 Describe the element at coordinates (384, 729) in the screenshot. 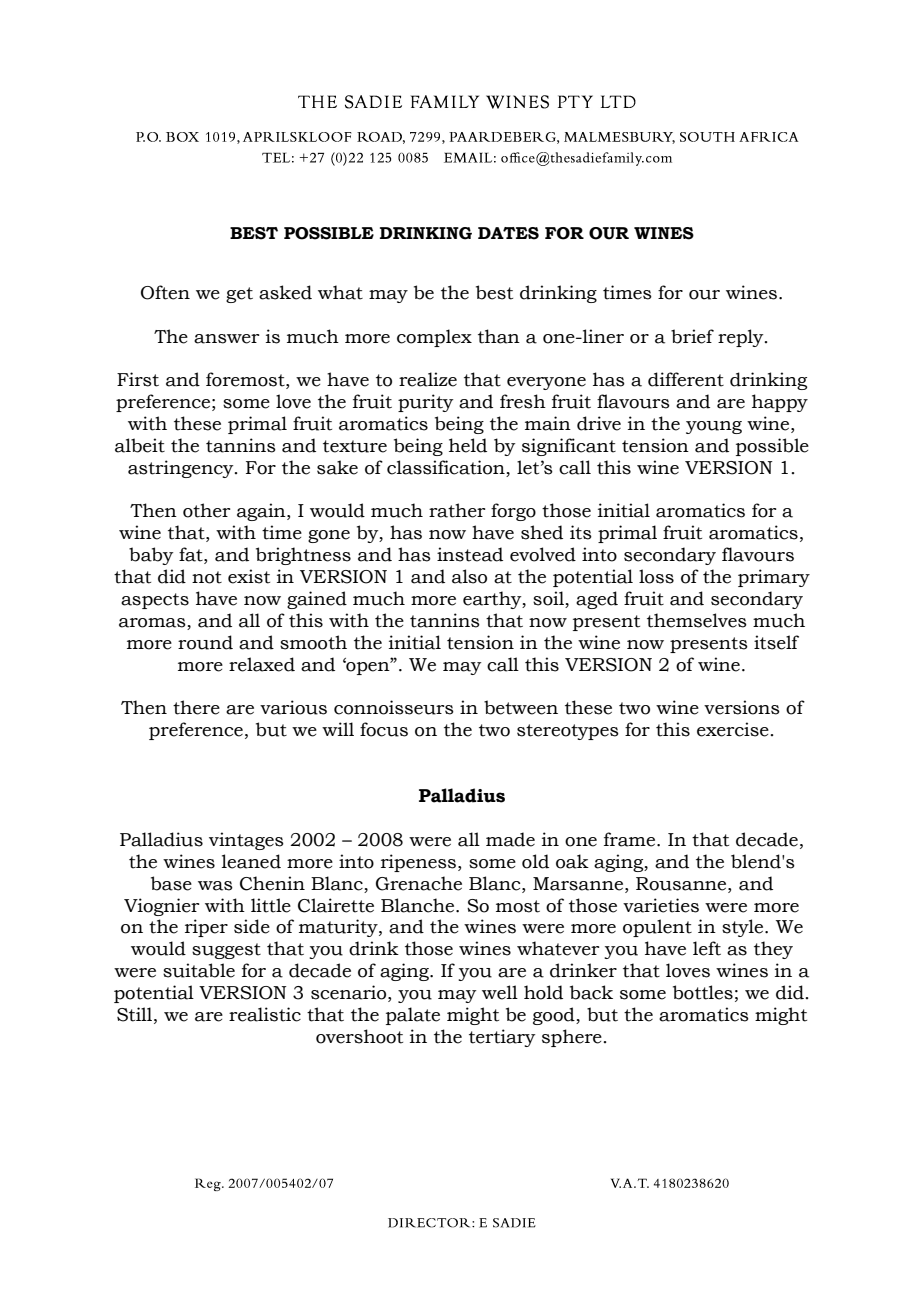

I see `focus` at that location.
